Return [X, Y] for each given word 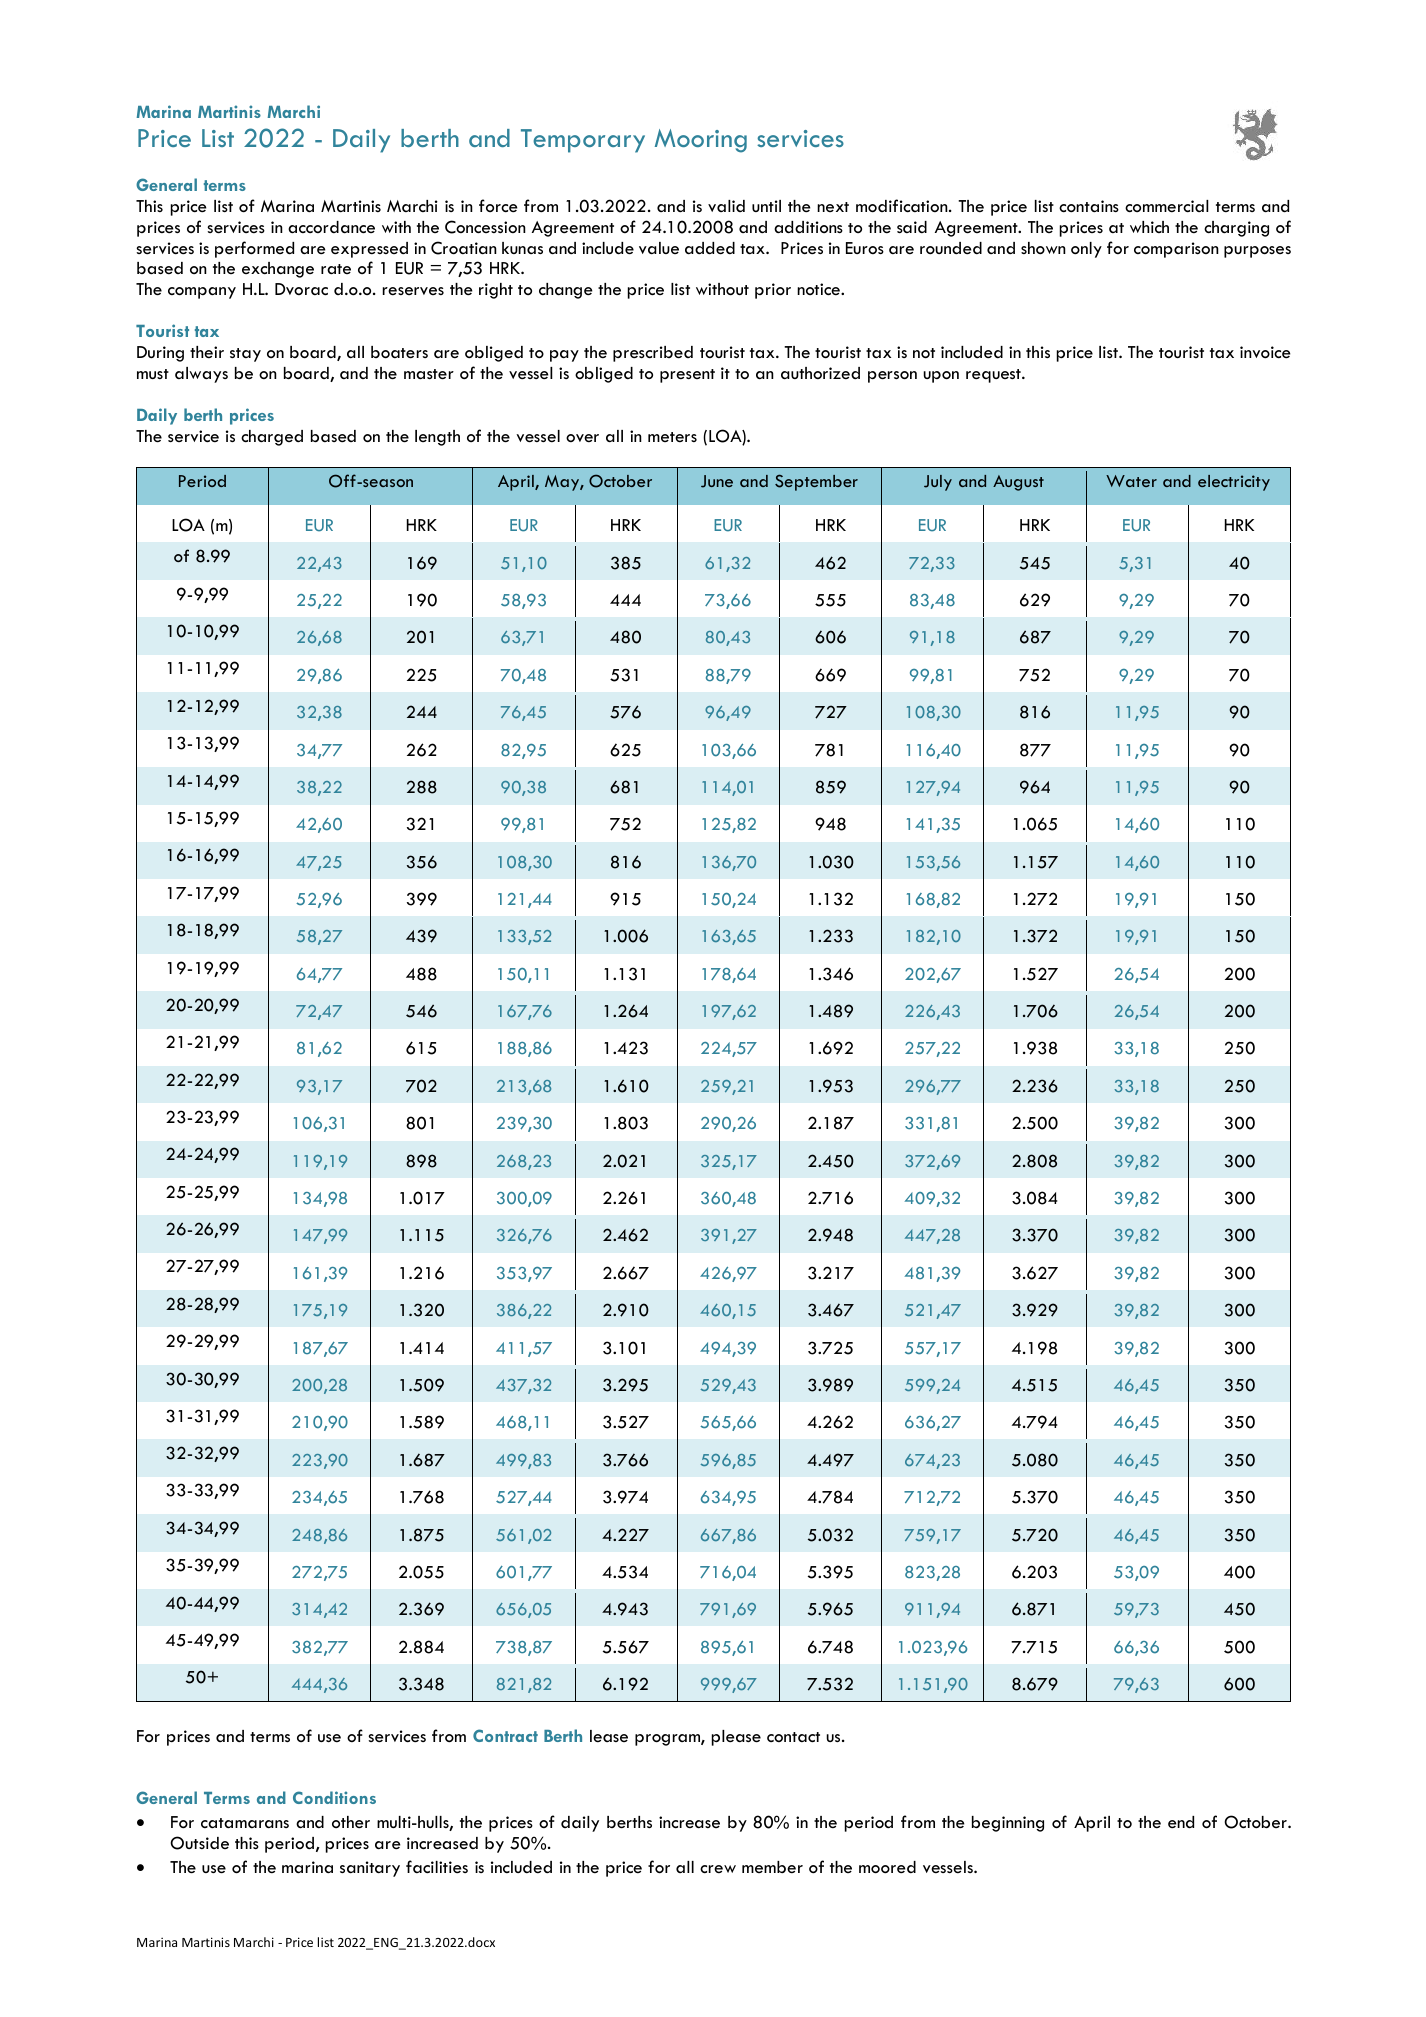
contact [793, 1737]
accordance [331, 227]
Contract [505, 1735]
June [717, 481]
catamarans [245, 1823]
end [1181, 1822]
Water [1131, 481]
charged [272, 438]
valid [726, 206]
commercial [1167, 206]
